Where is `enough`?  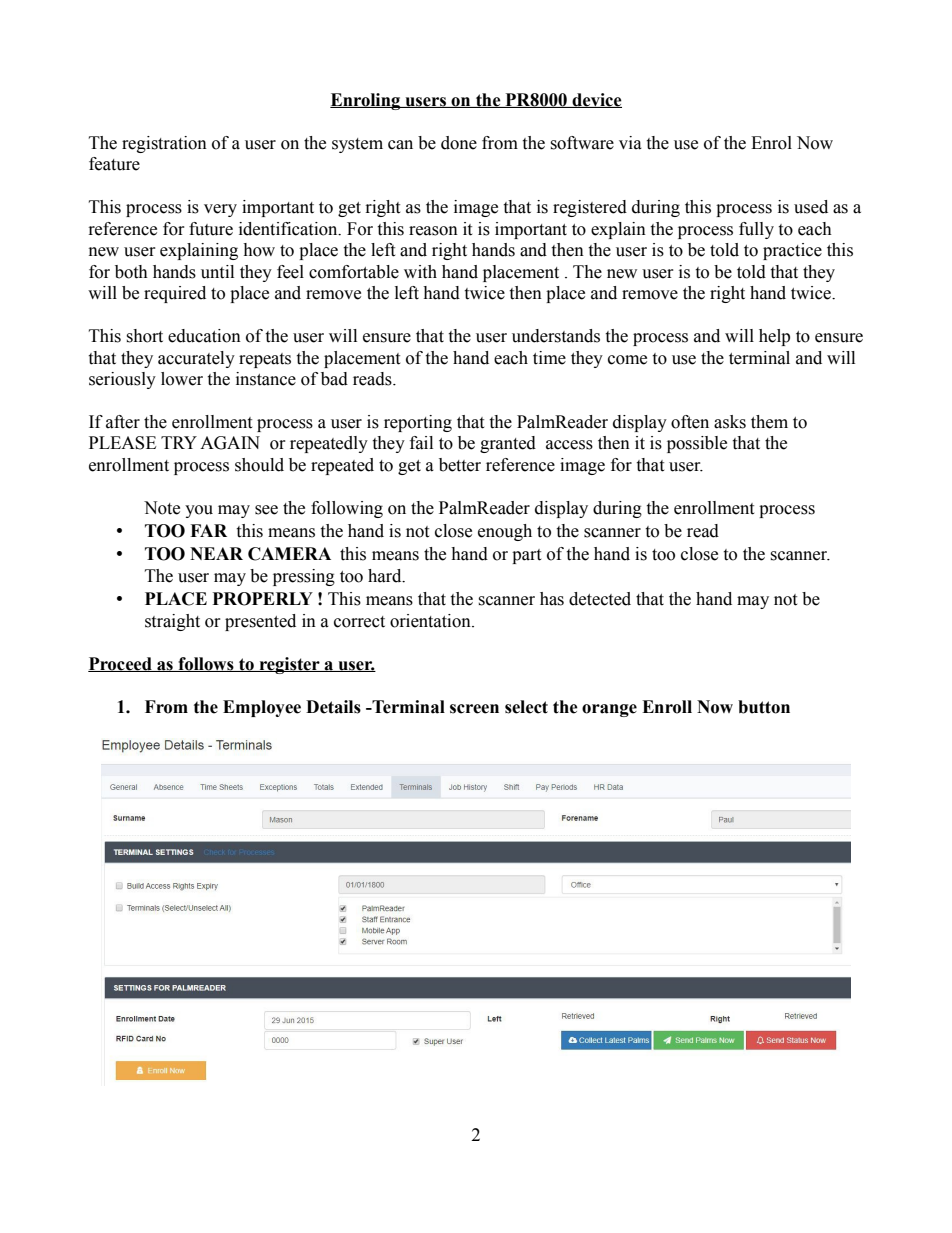 enough is located at coordinates (505, 532).
